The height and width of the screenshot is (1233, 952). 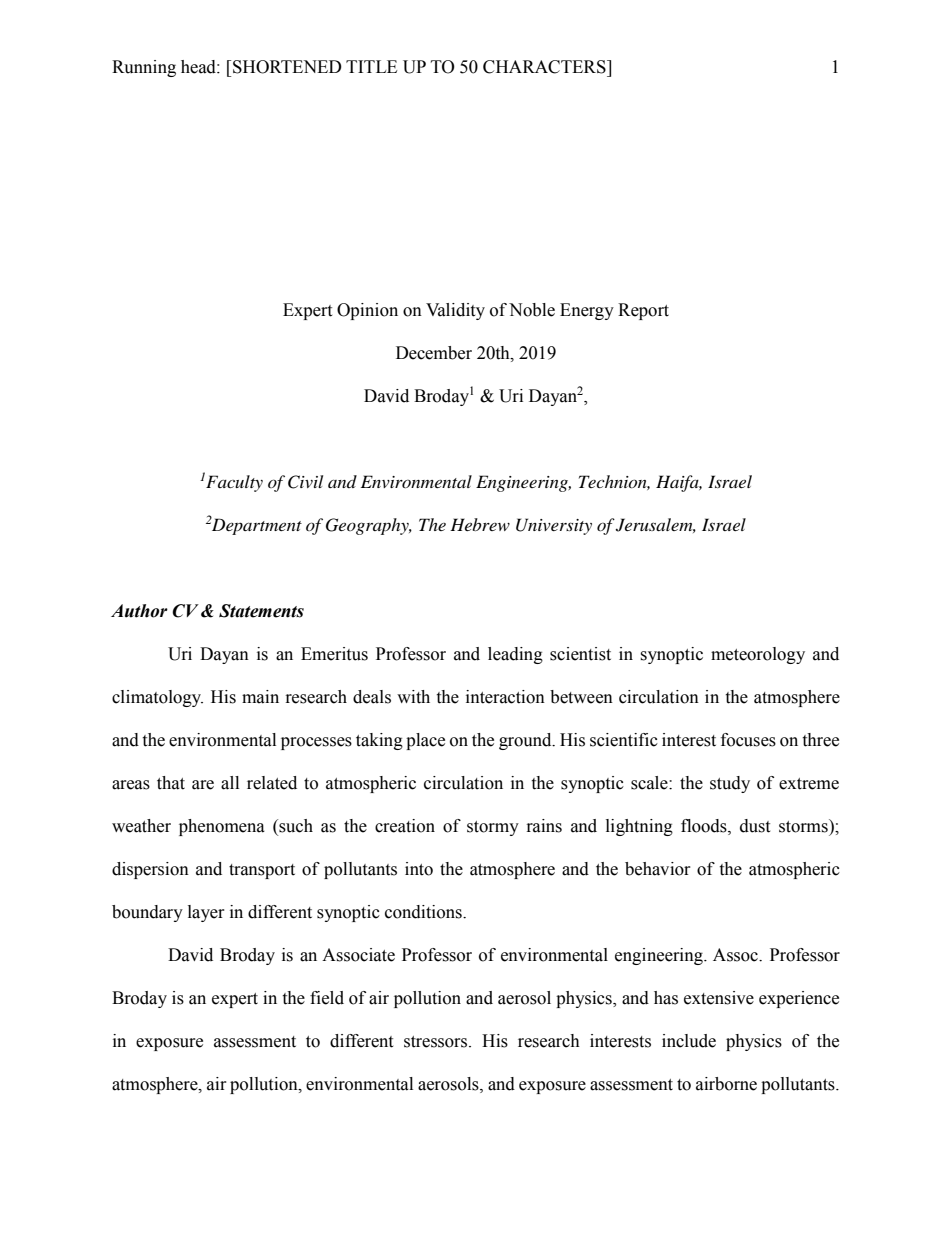 What do you see at coordinates (758, 655) in the screenshot?
I see `meteorology` at bounding box center [758, 655].
